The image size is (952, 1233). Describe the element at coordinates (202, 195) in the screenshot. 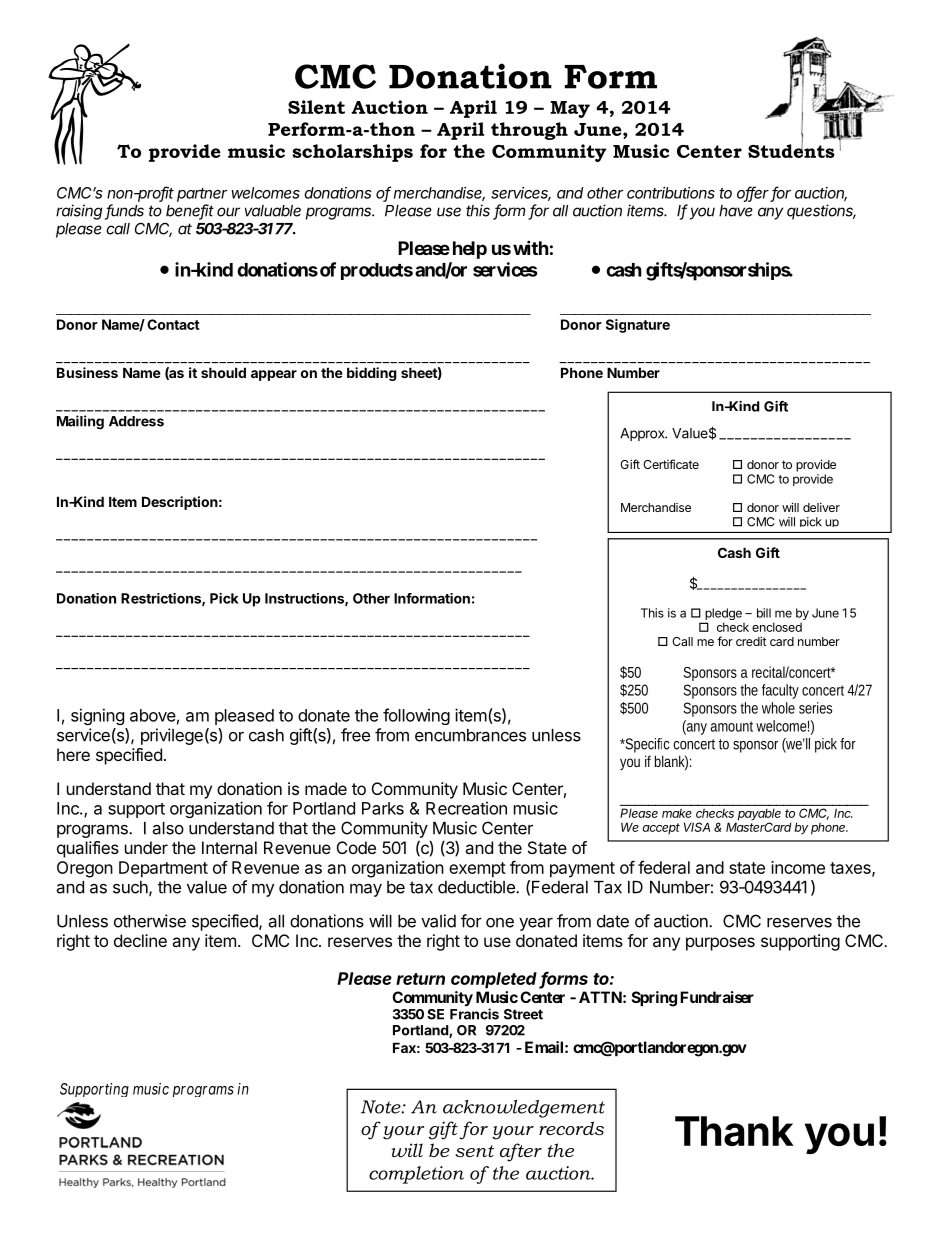

I see `partner` at that location.
